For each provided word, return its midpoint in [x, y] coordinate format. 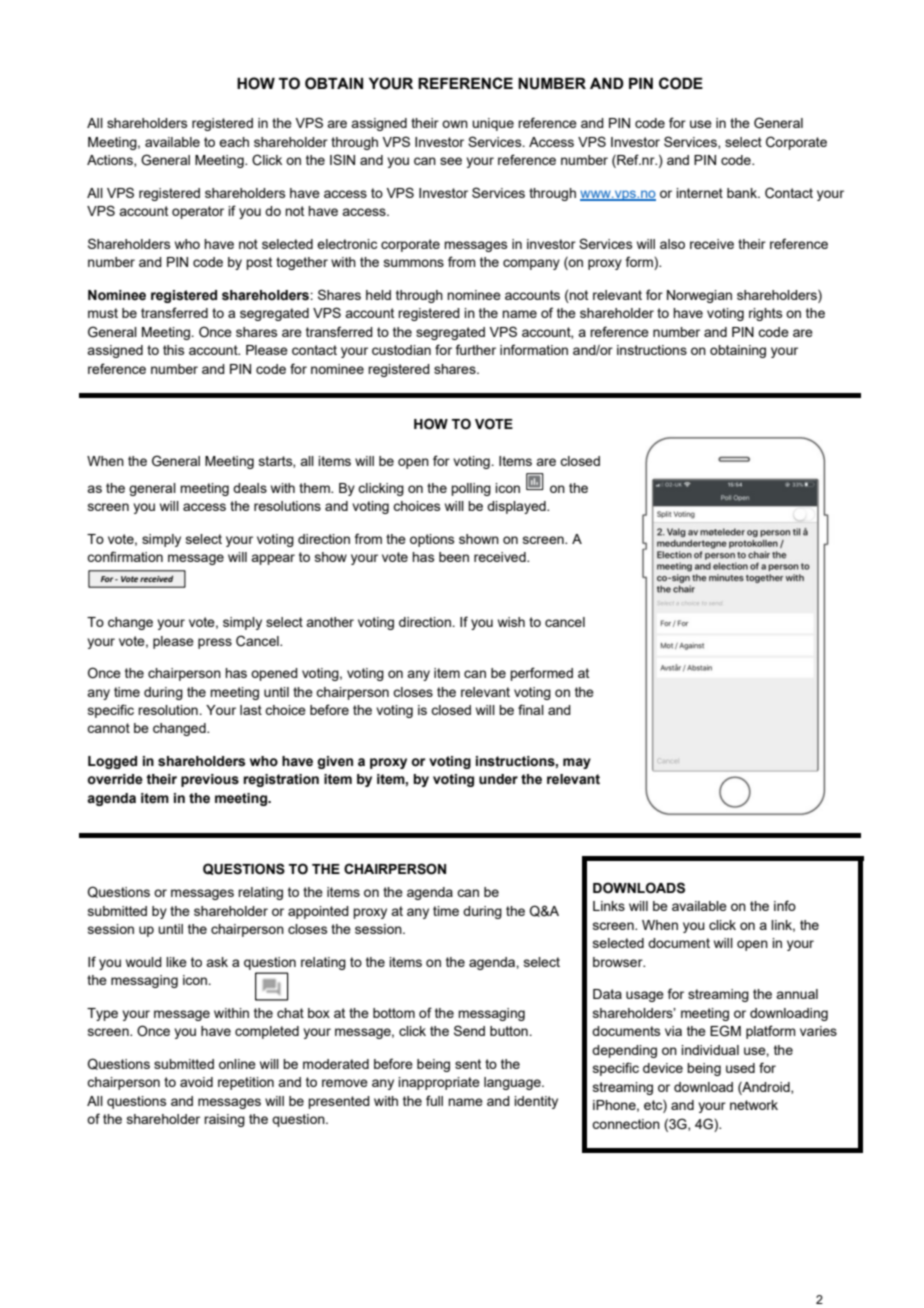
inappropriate [439, 1083]
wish [511, 622]
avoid [196, 1082]
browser [619, 962]
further [476, 349]
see [451, 161]
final [531, 709]
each [234, 142]
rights [765, 314]
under [498, 779]
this [173, 350]
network [754, 1105]
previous [210, 780]
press [215, 643]
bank [743, 193]
